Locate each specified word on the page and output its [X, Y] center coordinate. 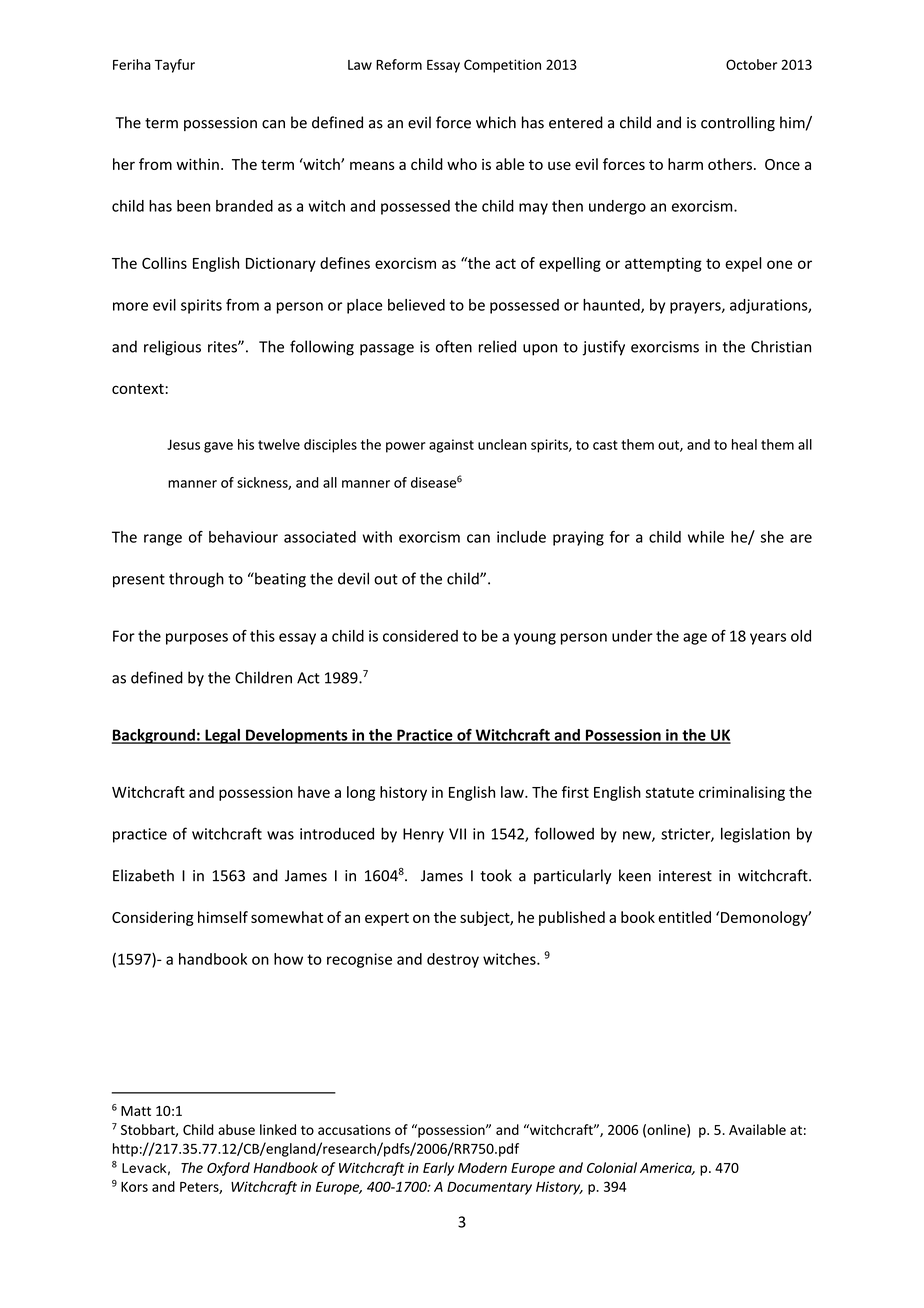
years [768, 639]
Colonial [612, 1167]
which [496, 122]
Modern [482, 1167]
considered [420, 636]
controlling [738, 124]
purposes [197, 639]
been [193, 206]
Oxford [228, 1169]
